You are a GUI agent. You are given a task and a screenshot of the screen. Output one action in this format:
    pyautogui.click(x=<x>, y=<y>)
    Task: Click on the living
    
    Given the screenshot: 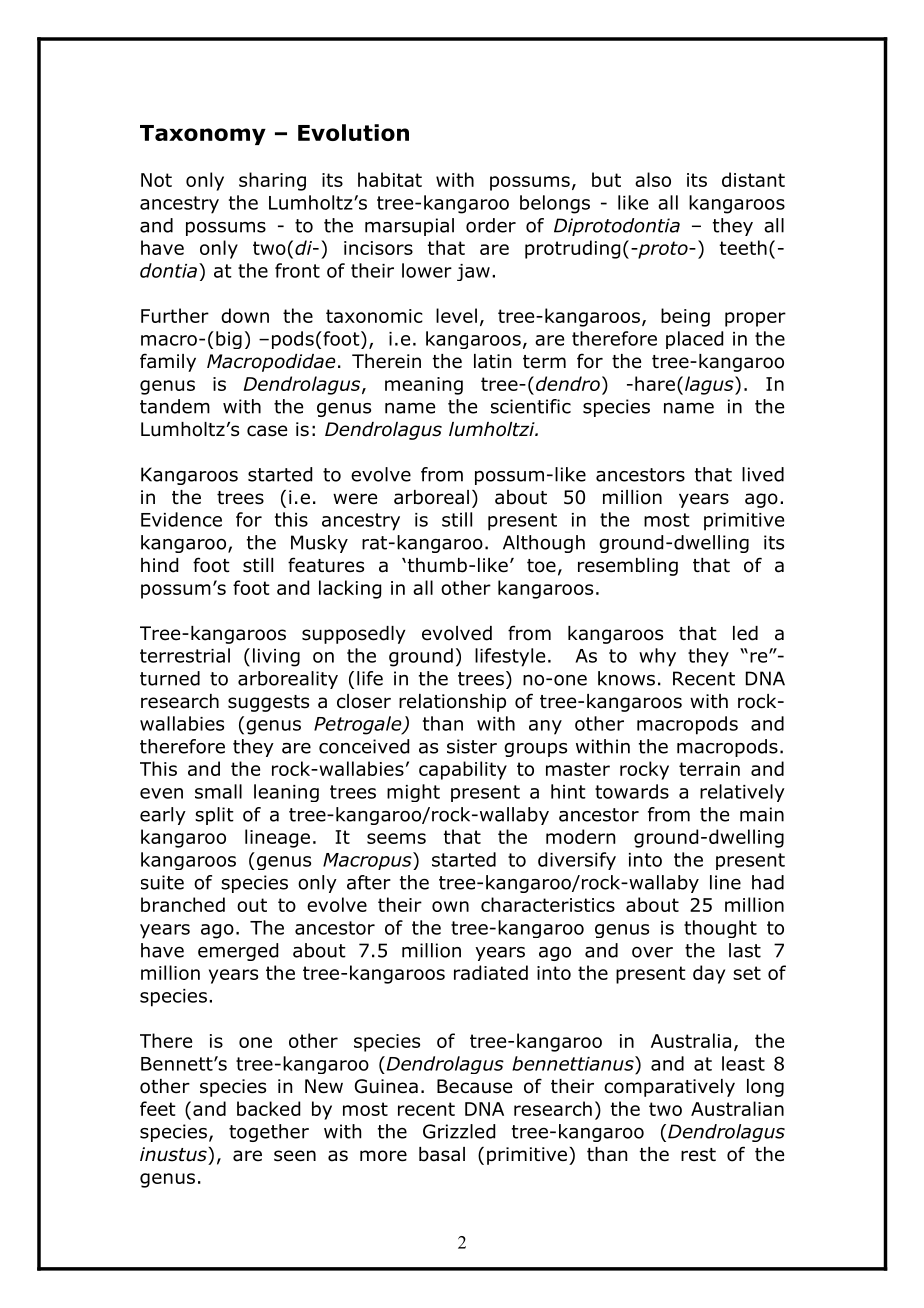 What is the action you would take?
    pyautogui.click(x=276, y=657)
